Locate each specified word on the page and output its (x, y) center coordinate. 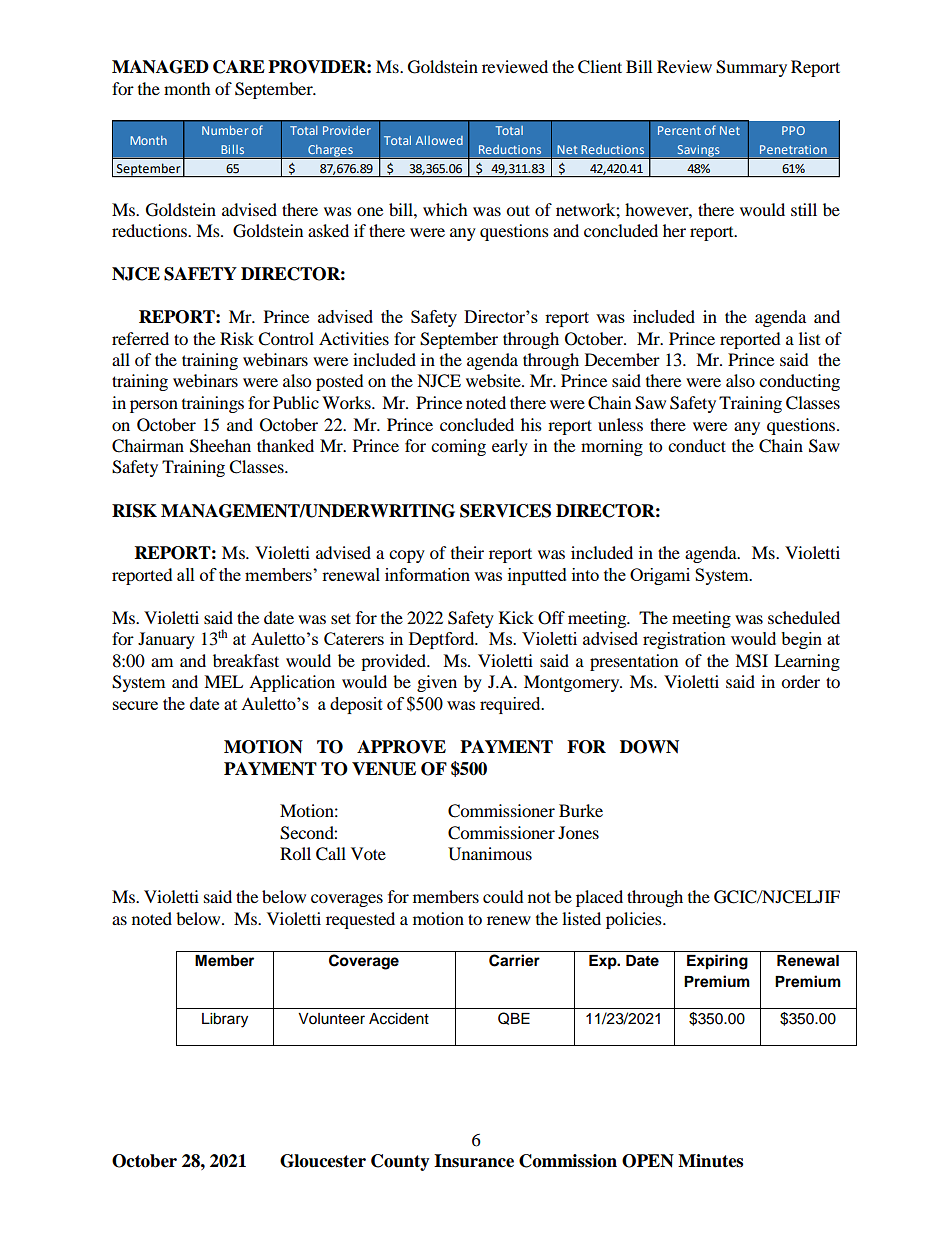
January (166, 640)
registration (684, 640)
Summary (751, 68)
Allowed (439, 140)
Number (225, 130)
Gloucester (323, 1161)
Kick (516, 617)
